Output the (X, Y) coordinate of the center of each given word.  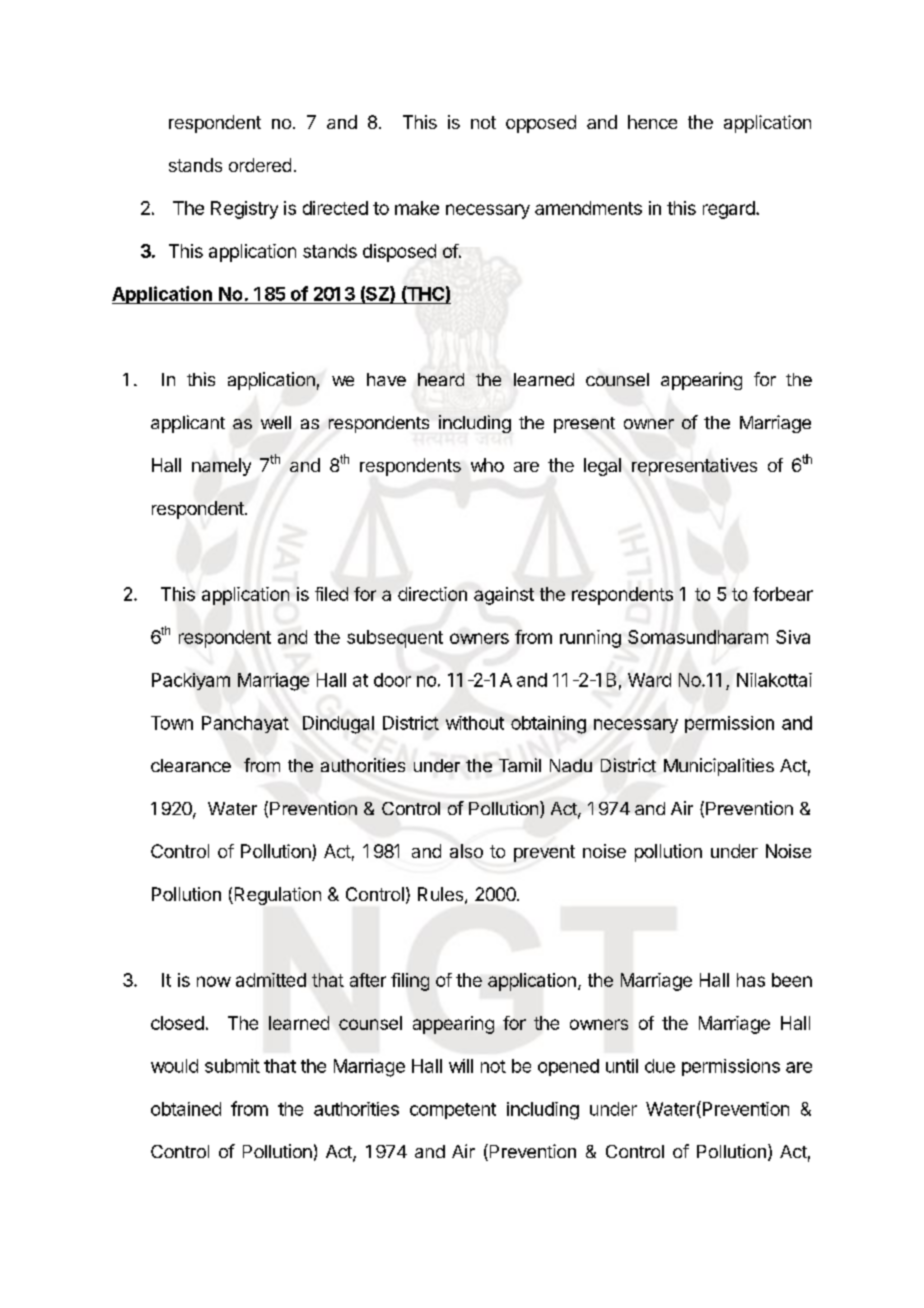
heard (441, 379)
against (504, 596)
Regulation (276, 896)
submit (232, 1066)
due (660, 1066)
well (276, 422)
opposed (541, 124)
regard (729, 210)
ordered (260, 165)
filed (331, 594)
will (461, 1066)
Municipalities (719, 767)
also (466, 851)
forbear (783, 594)
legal (602, 467)
